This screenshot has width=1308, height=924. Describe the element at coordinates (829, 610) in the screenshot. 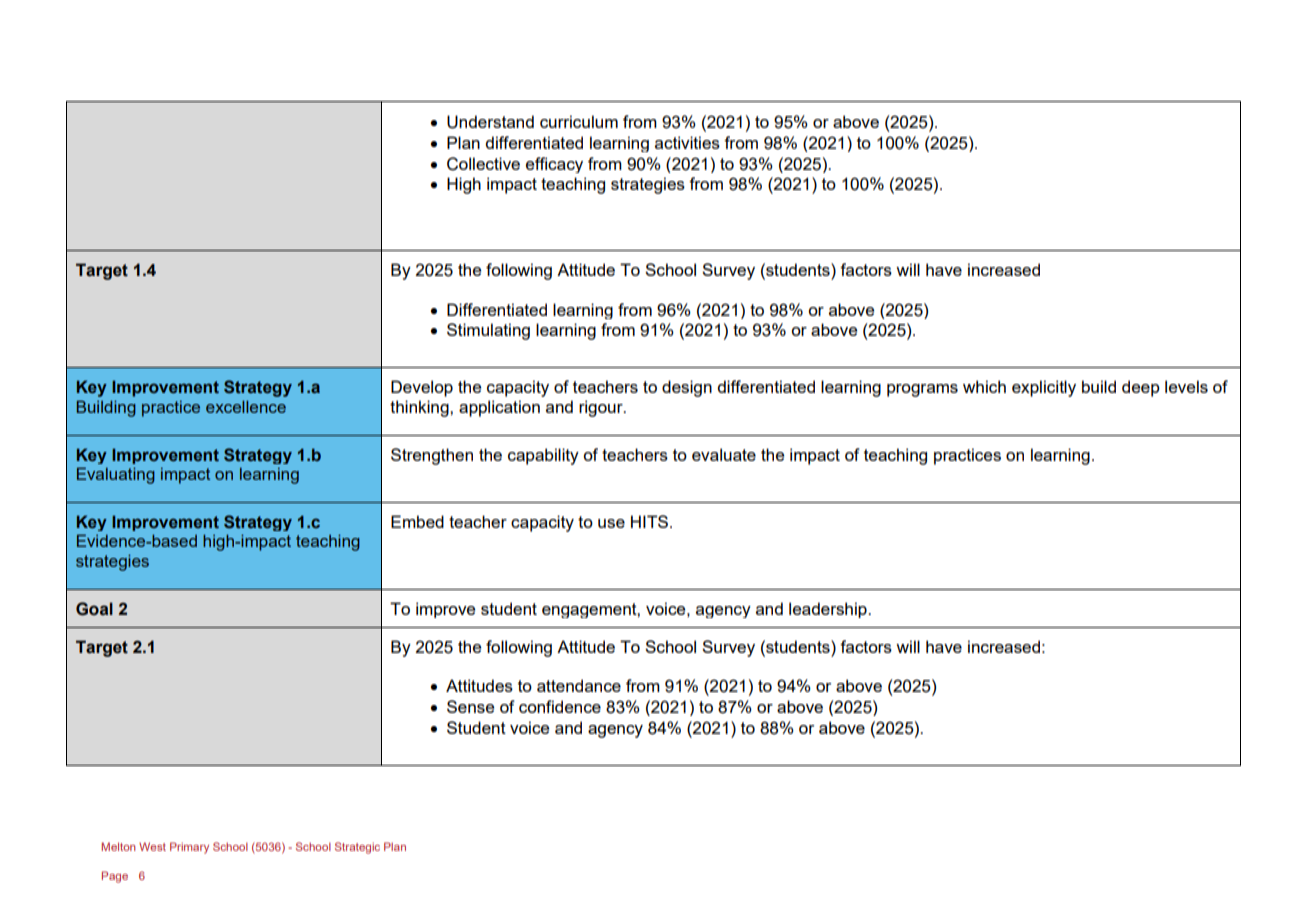

I see `leadership` at that location.
